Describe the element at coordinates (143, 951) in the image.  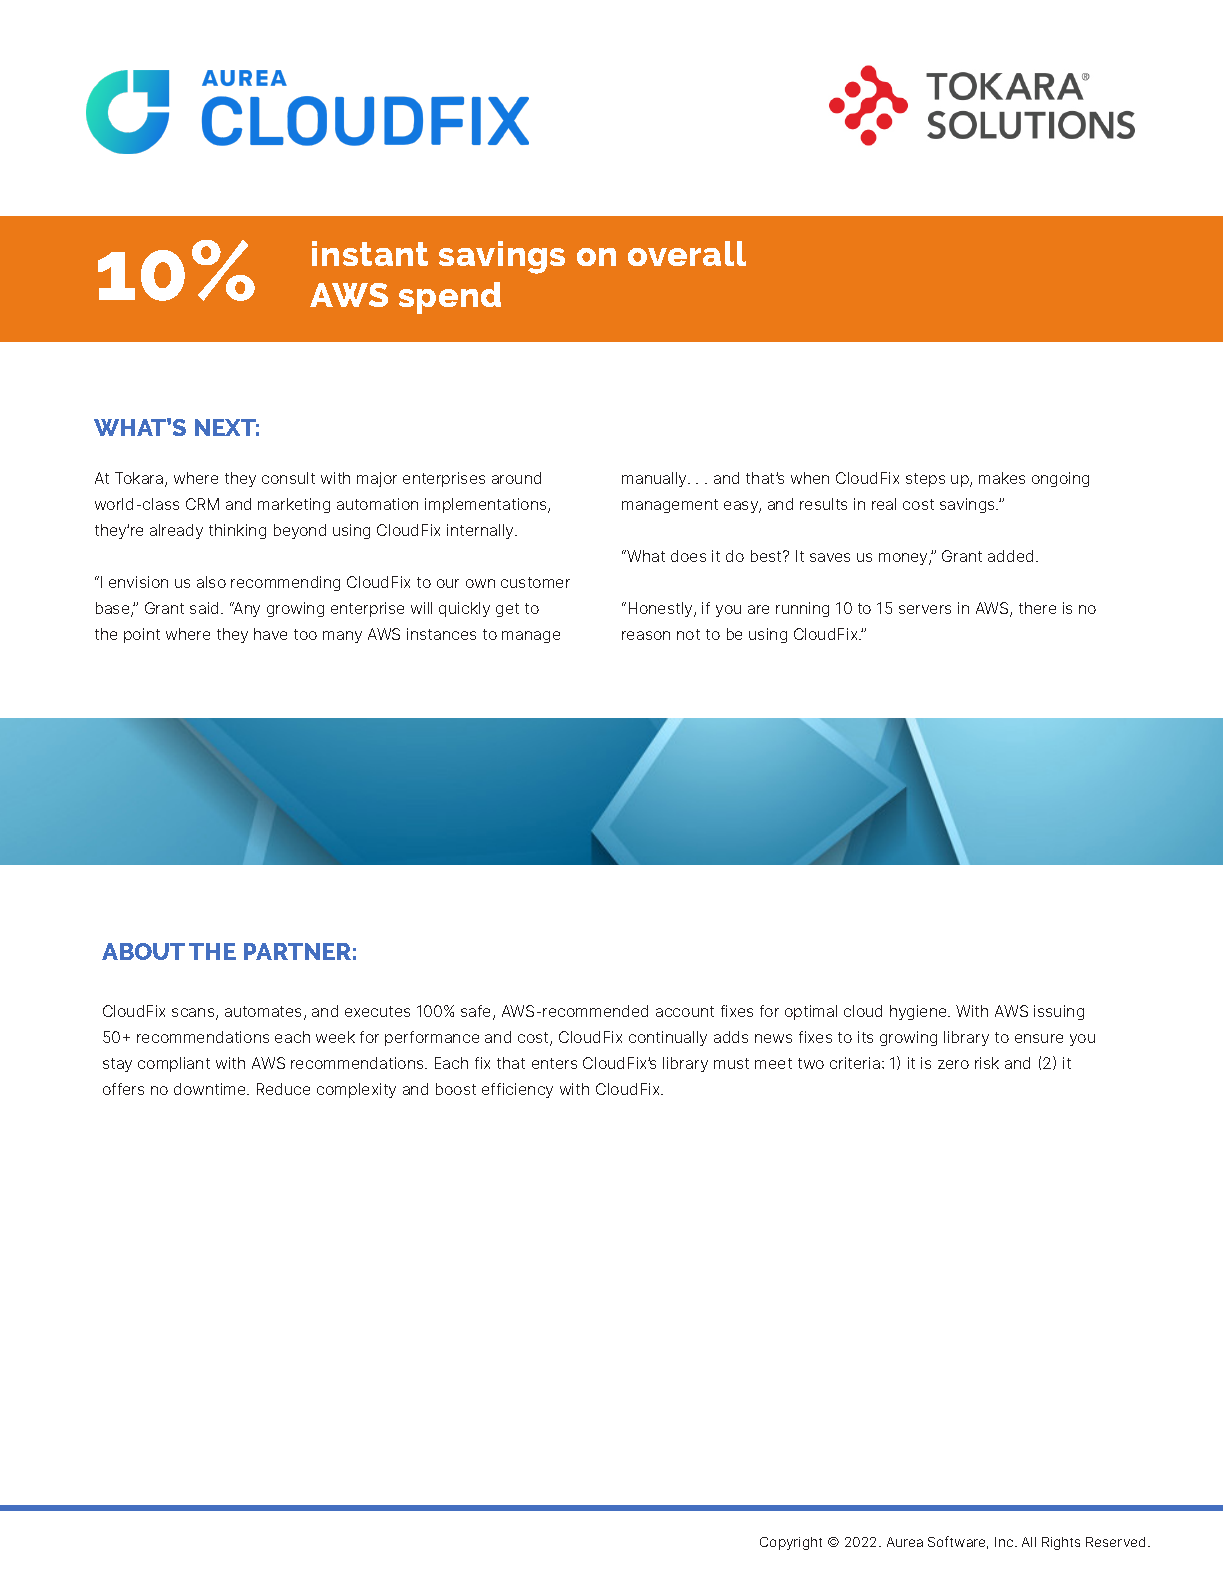
I see `ABOUT` at that location.
